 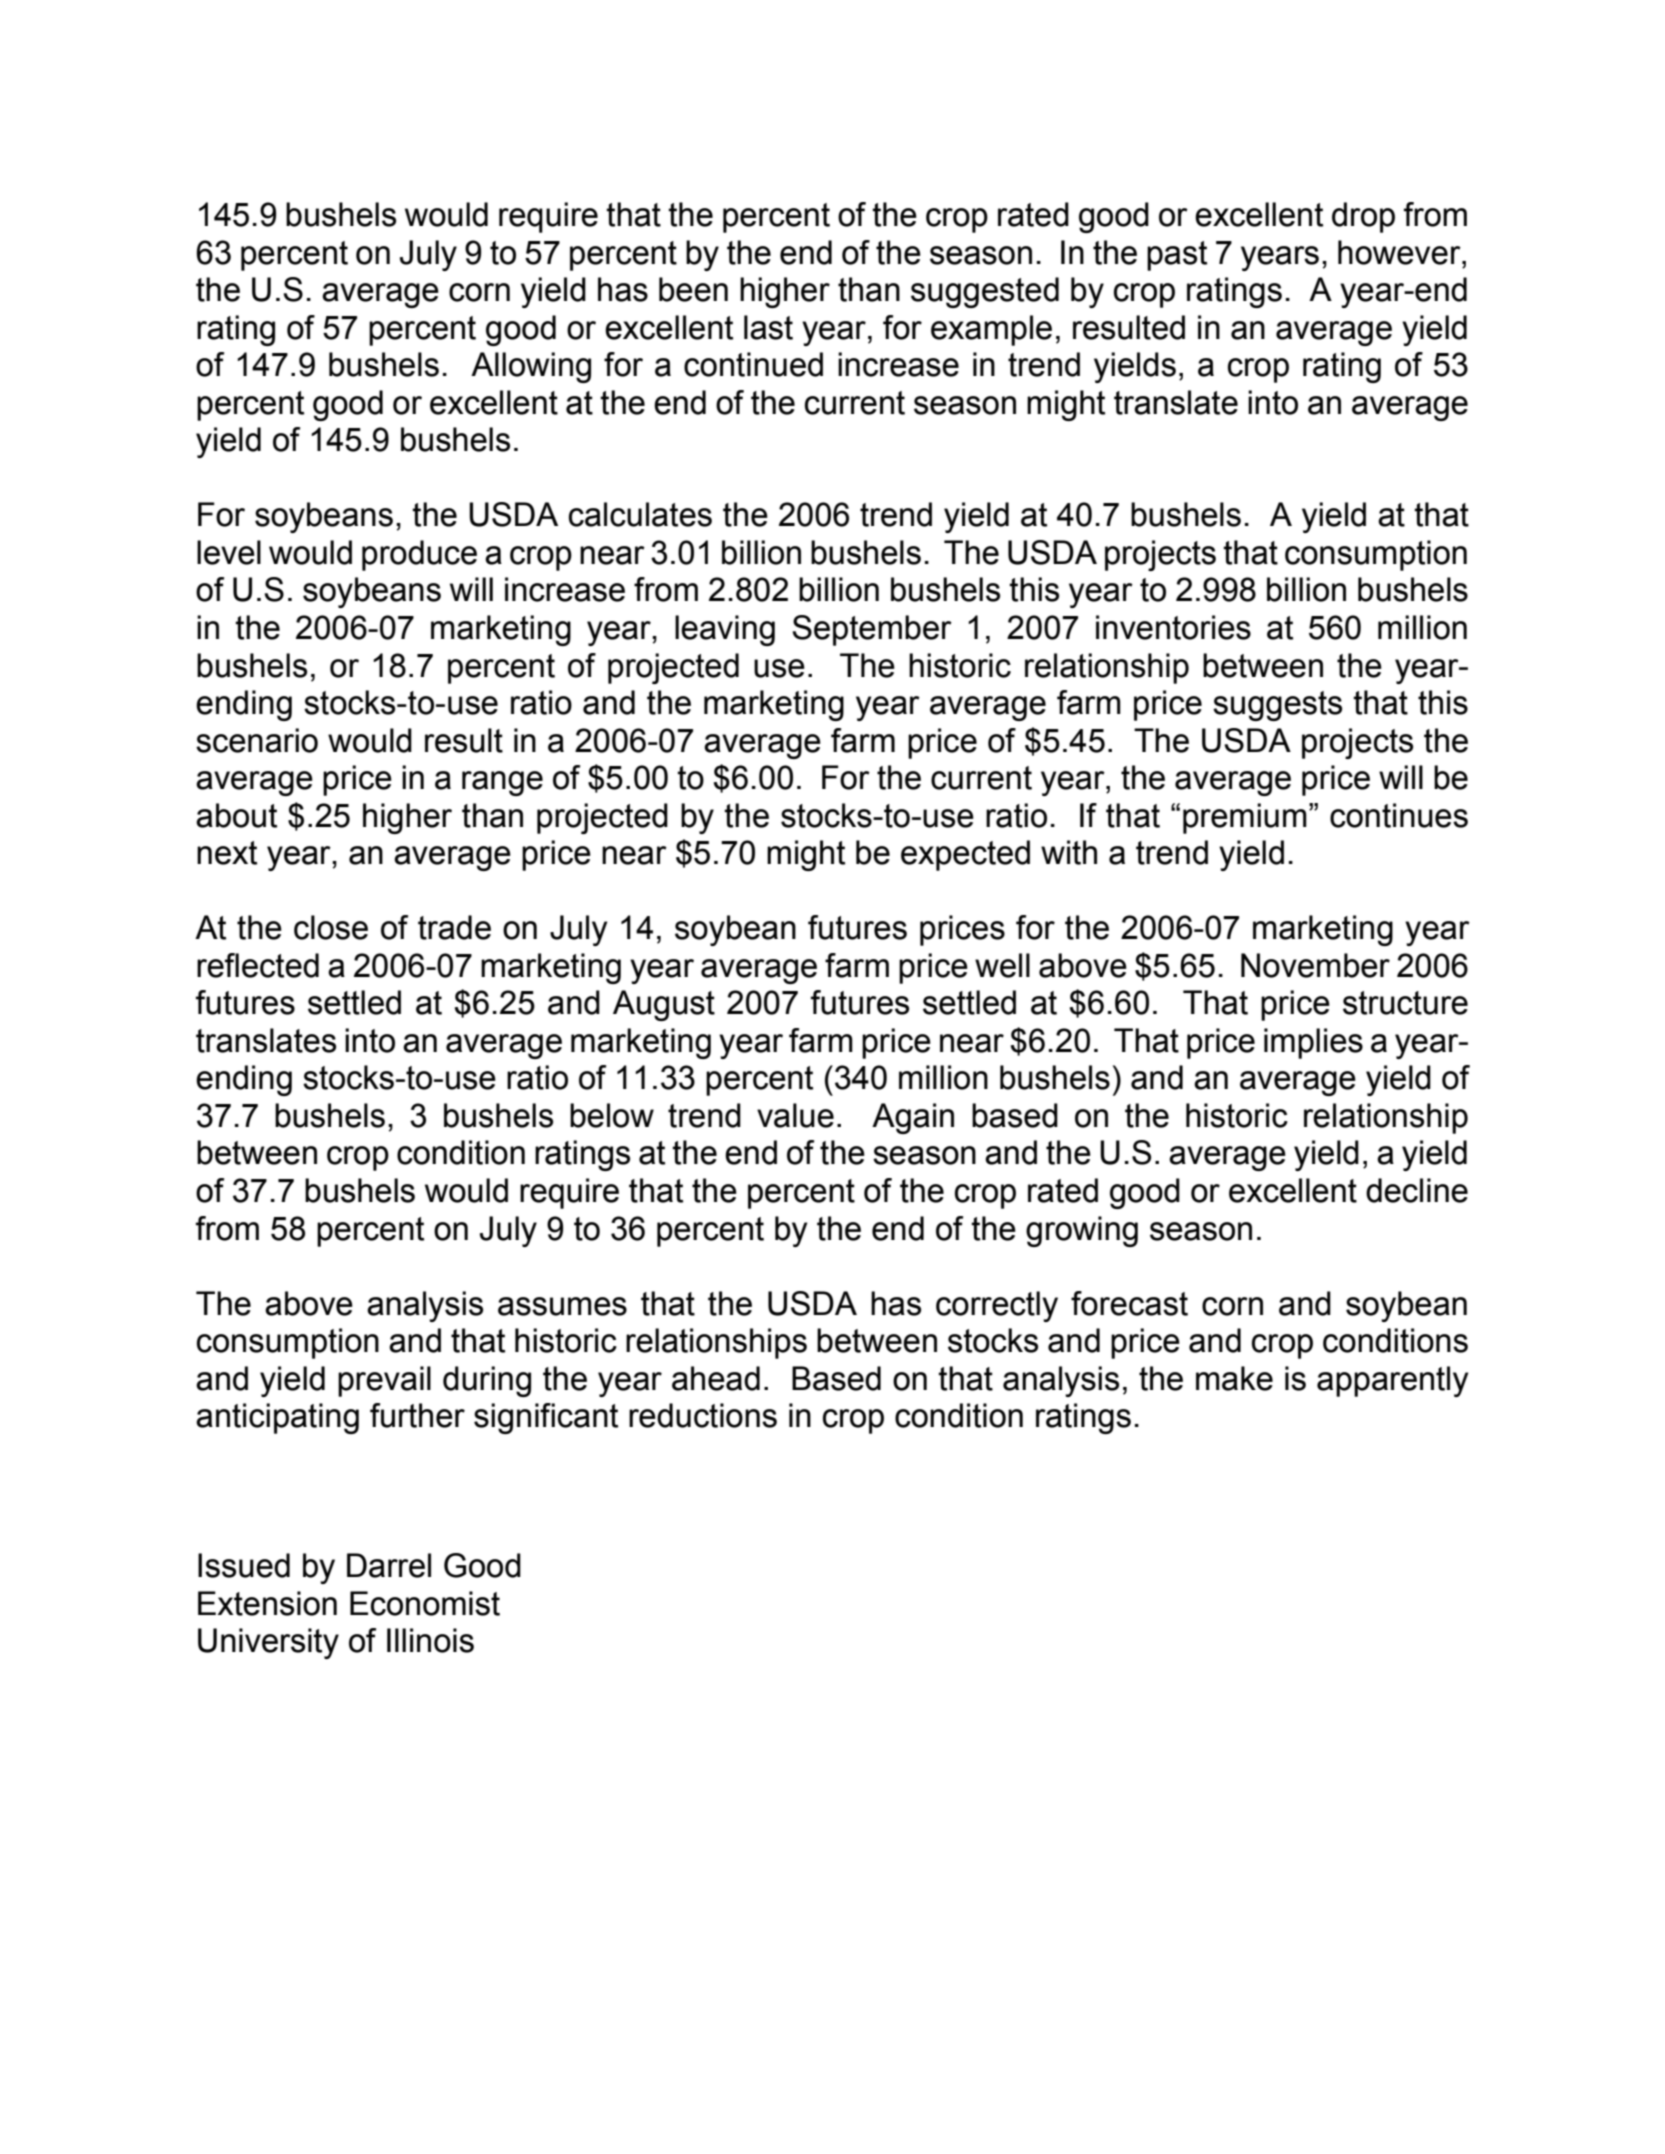 What do you see at coordinates (872, 630) in the screenshot?
I see `September` at bounding box center [872, 630].
